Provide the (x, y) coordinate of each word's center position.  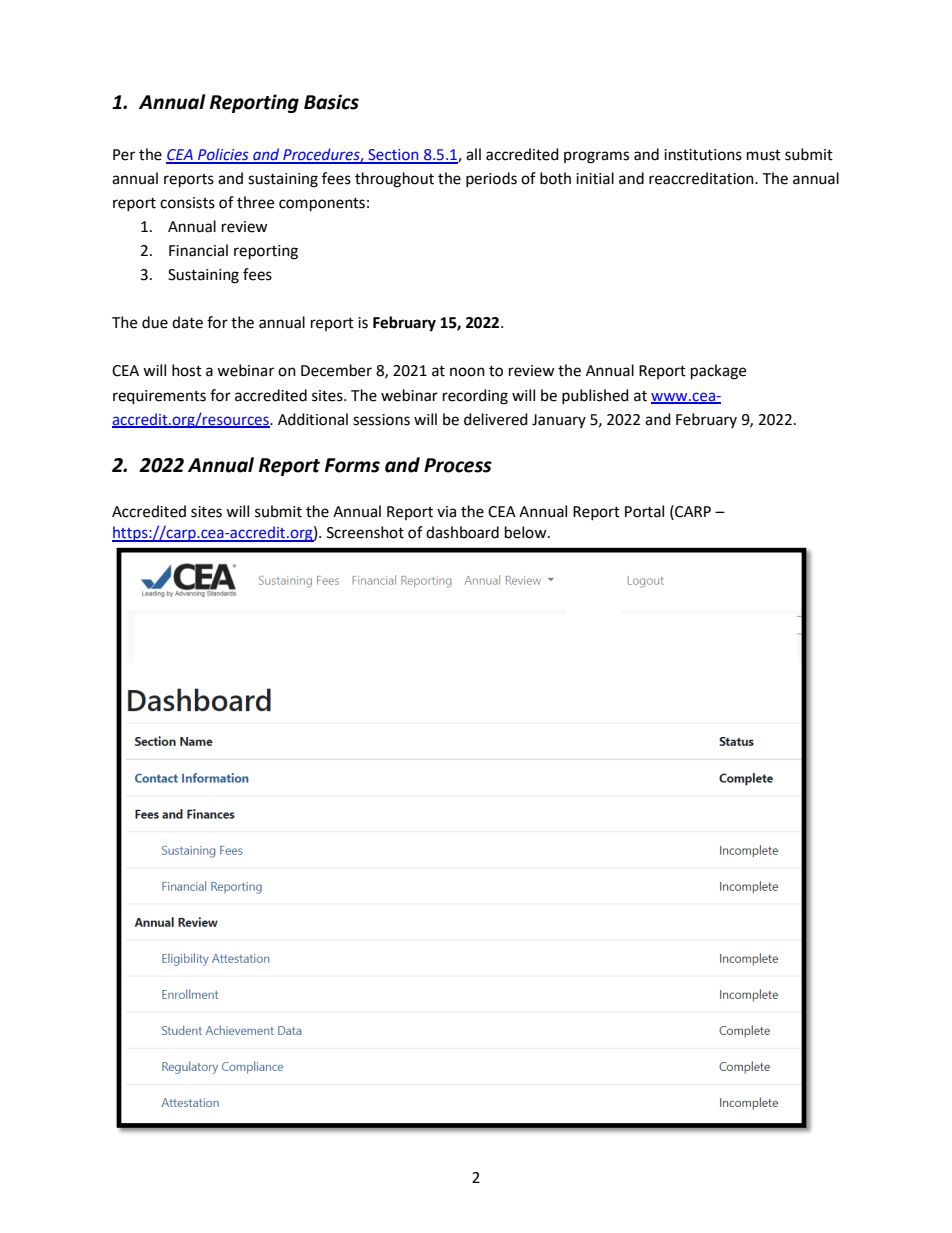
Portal (644, 511)
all (473, 154)
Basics (331, 102)
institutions (703, 155)
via (446, 512)
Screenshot (365, 532)
